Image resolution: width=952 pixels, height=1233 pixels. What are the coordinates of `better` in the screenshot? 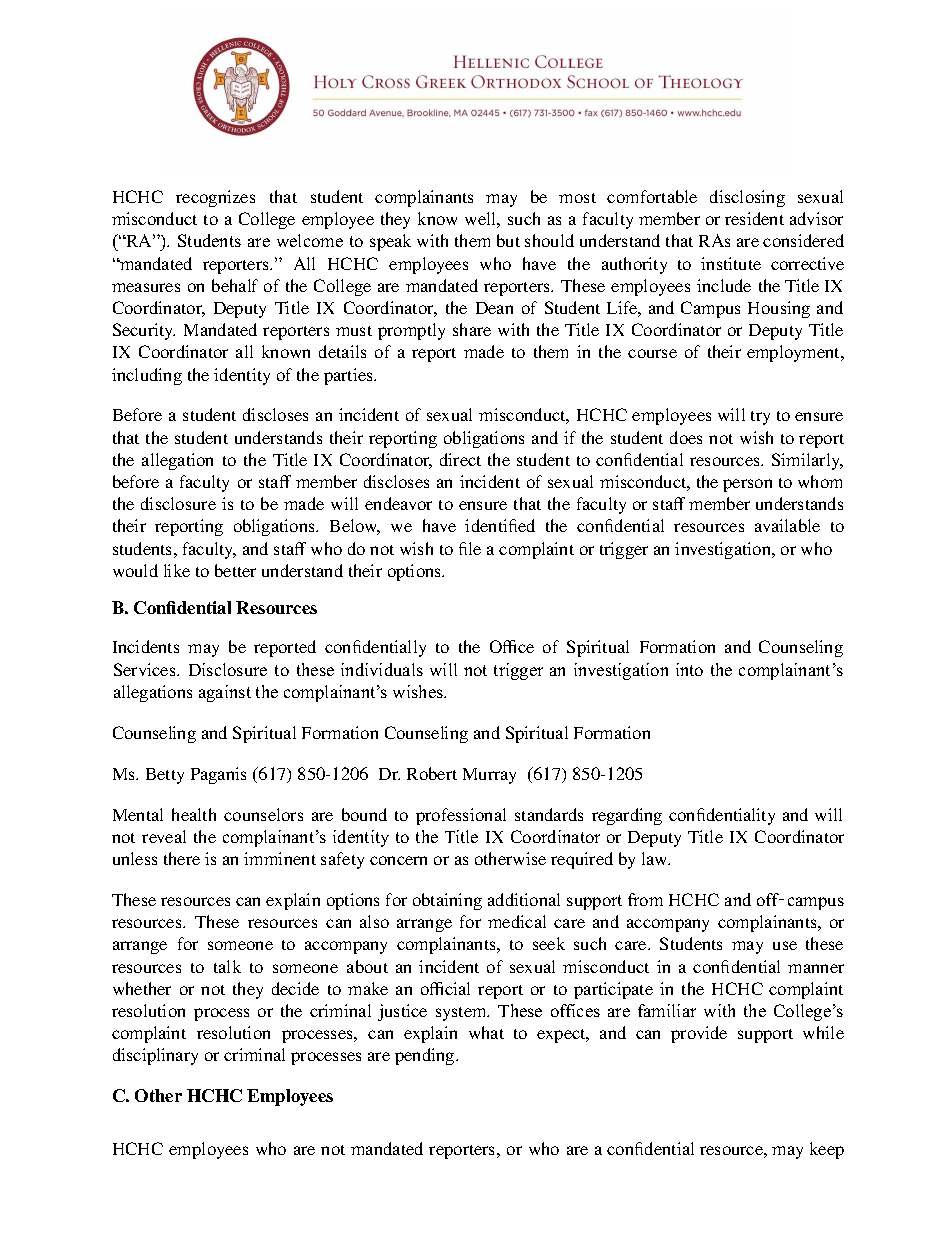 It's located at (235, 570).
